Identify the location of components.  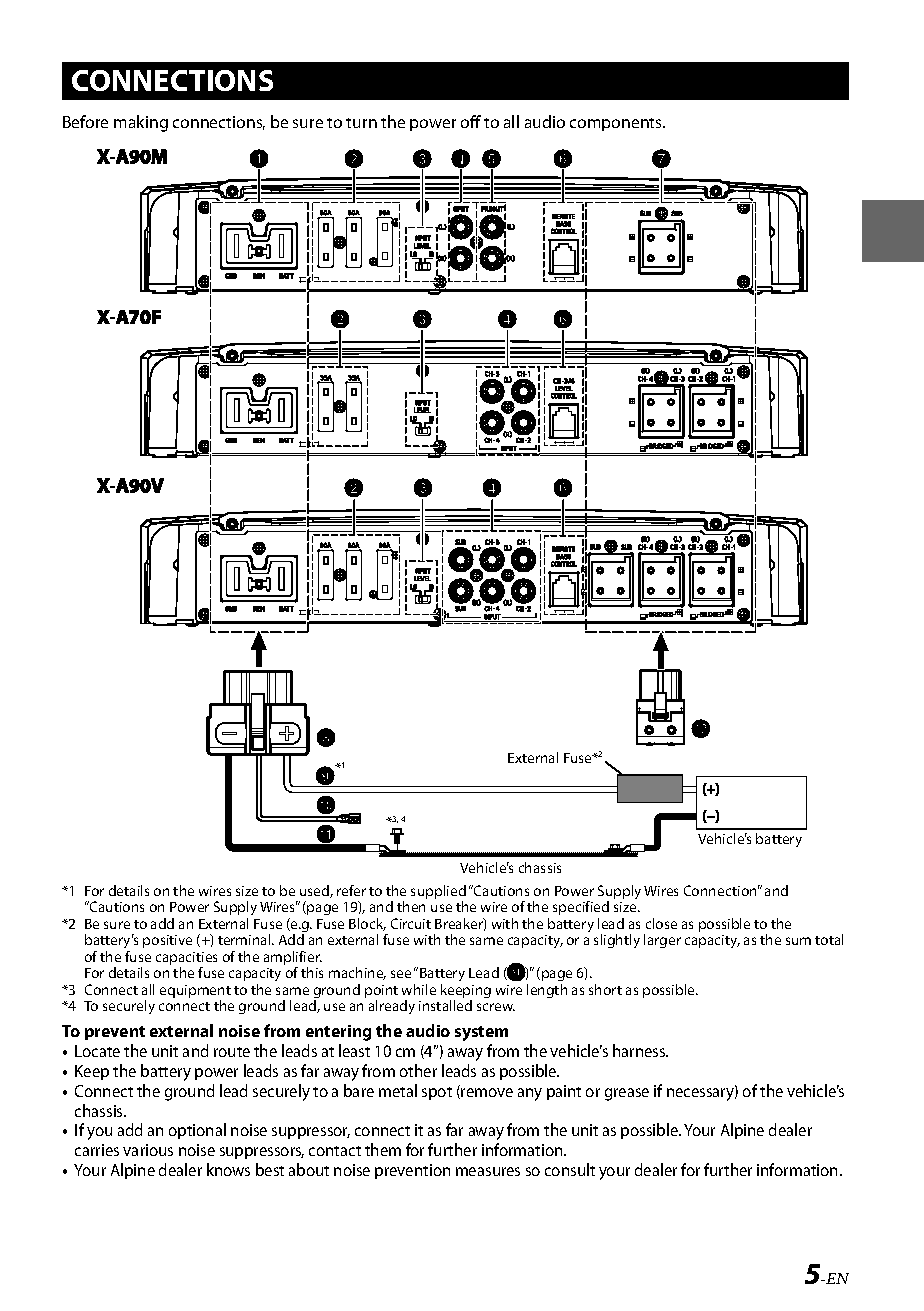
(617, 124).
